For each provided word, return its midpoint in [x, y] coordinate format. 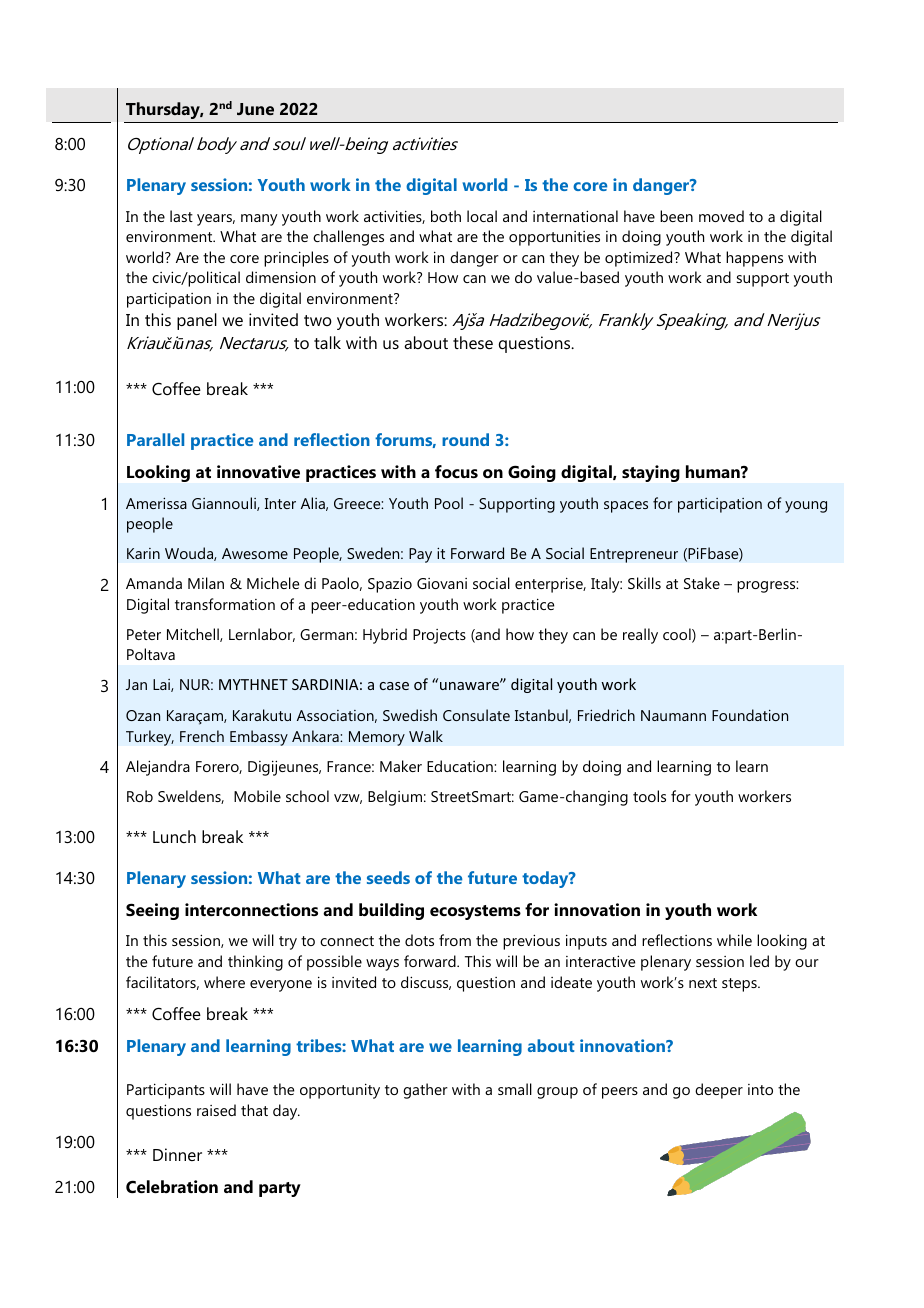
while [734, 940]
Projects [439, 636]
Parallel [155, 439]
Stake [702, 583]
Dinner [177, 1154]
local [482, 216]
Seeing [152, 911]
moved [721, 216]
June [255, 109]
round [465, 439]
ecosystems [475, 912]
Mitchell [194, 635]
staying [651, 473]
